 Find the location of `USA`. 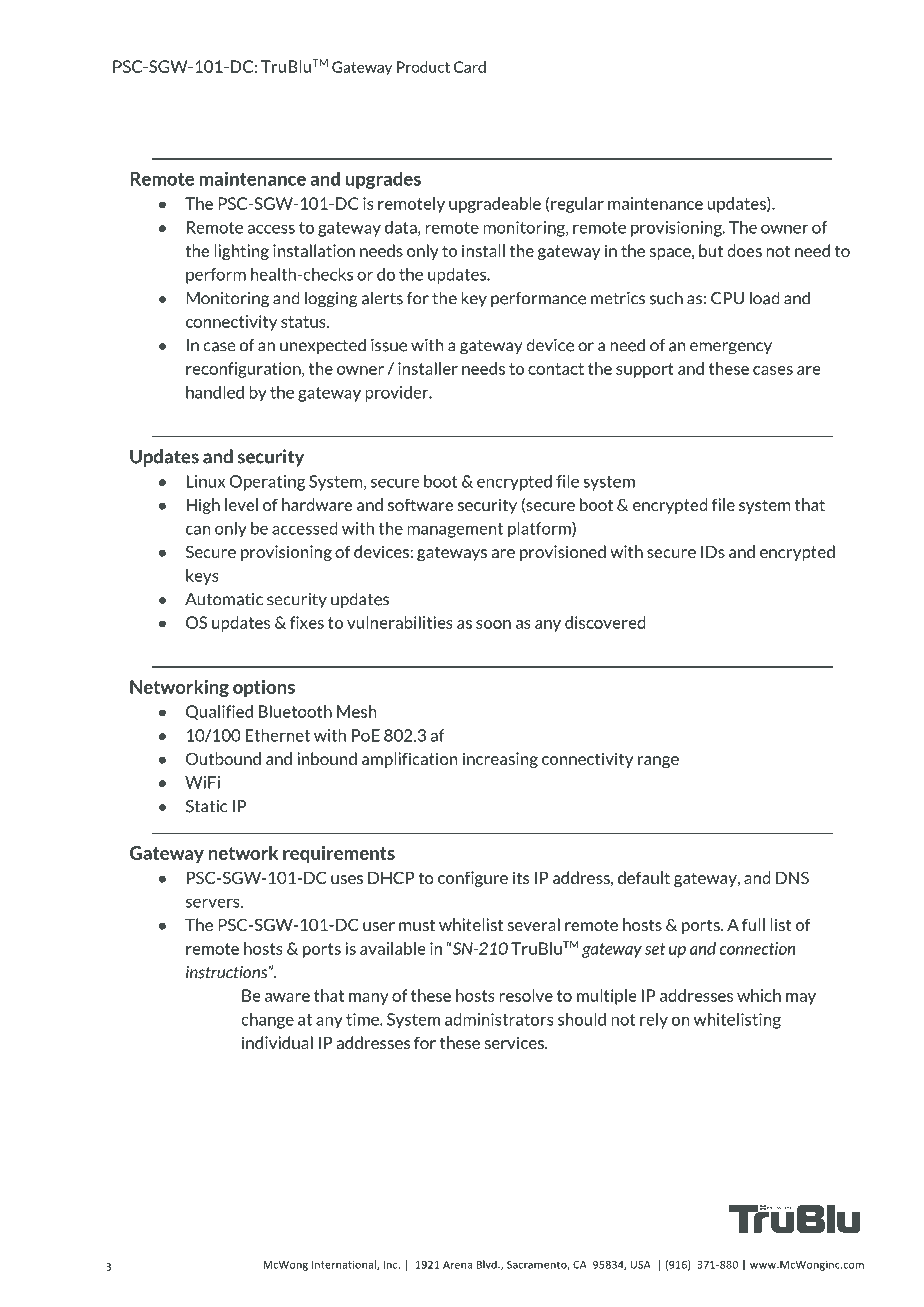

USA is located at coordinates (641, 1265).
